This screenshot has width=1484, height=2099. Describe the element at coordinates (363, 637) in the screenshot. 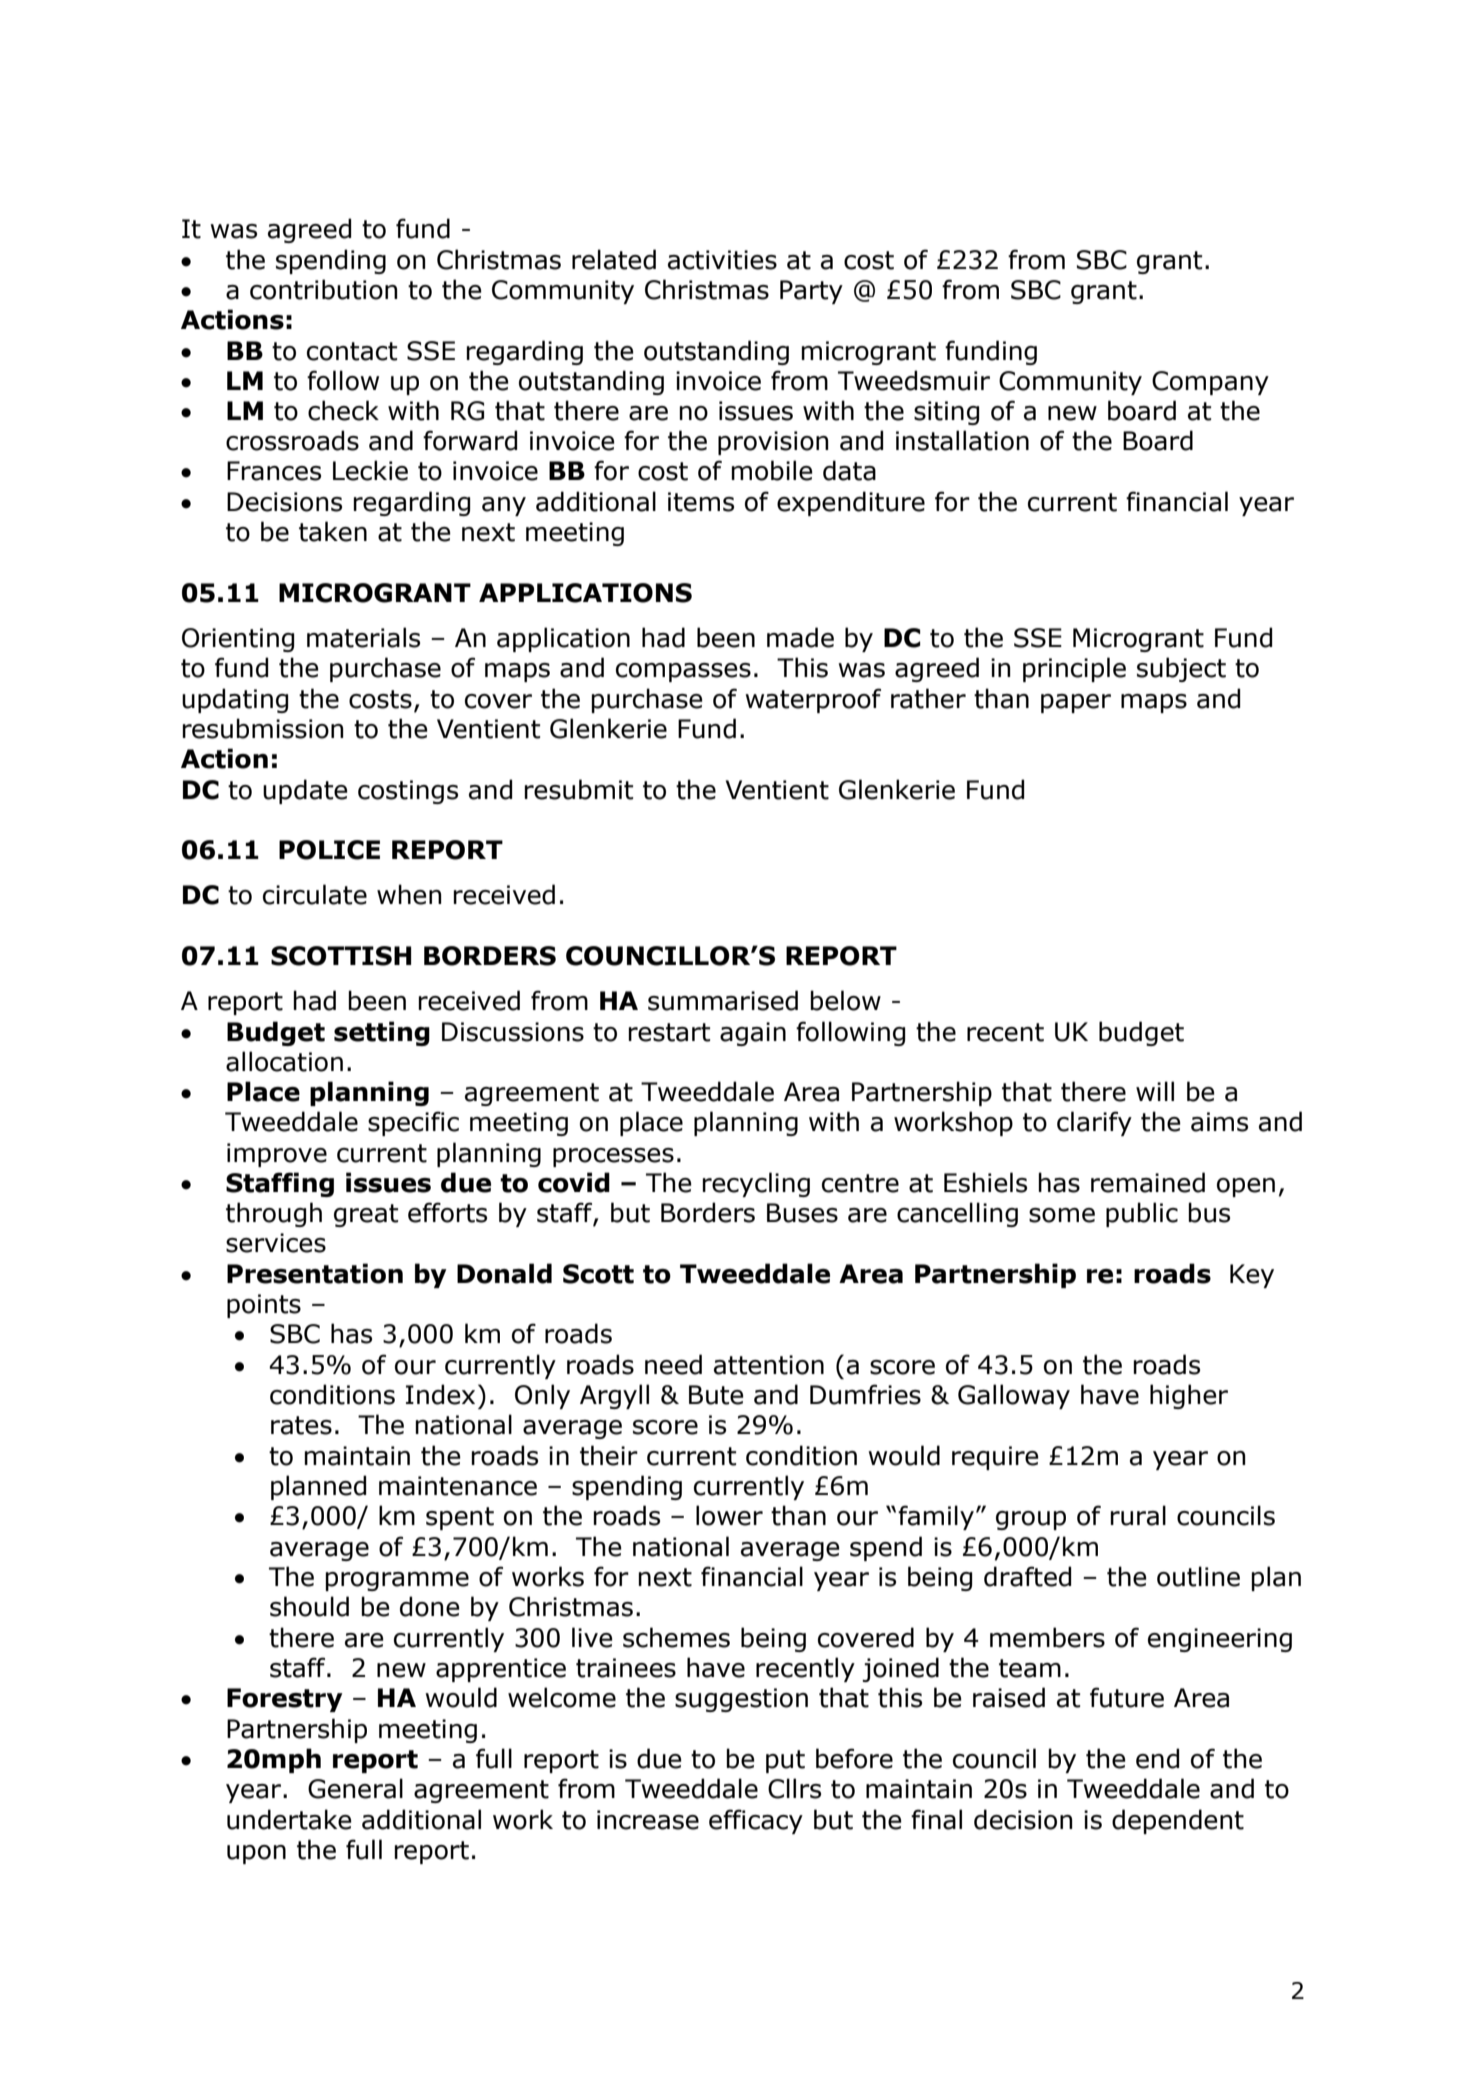

I see `materials` at that location.
